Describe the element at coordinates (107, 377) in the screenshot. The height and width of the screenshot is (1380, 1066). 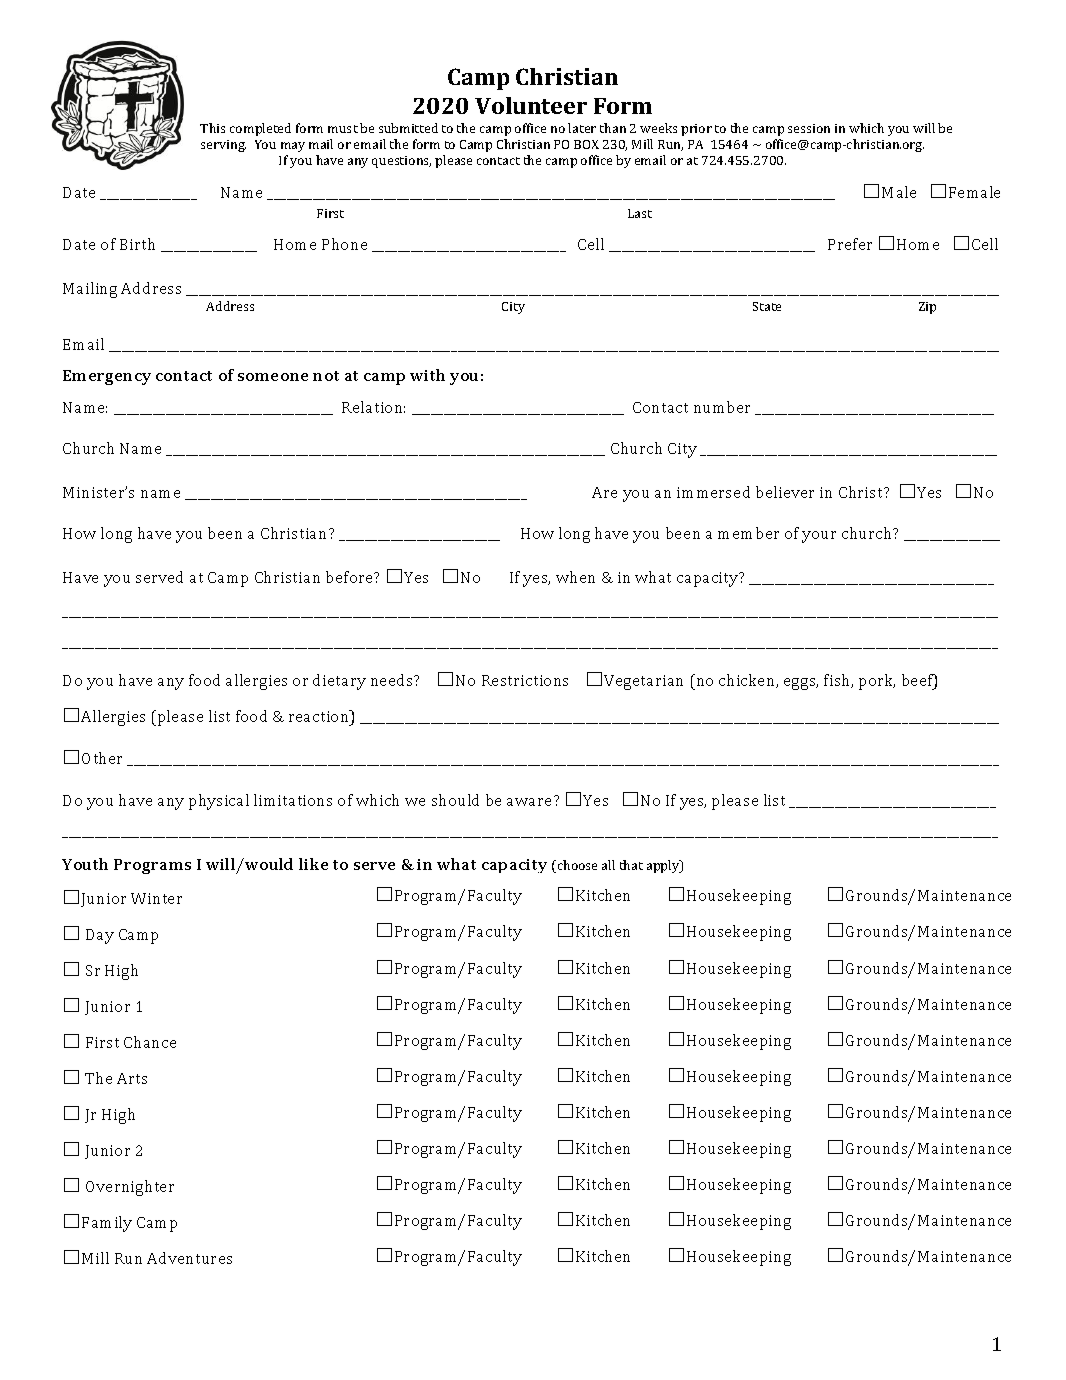
I see `Emergency` at that location.
